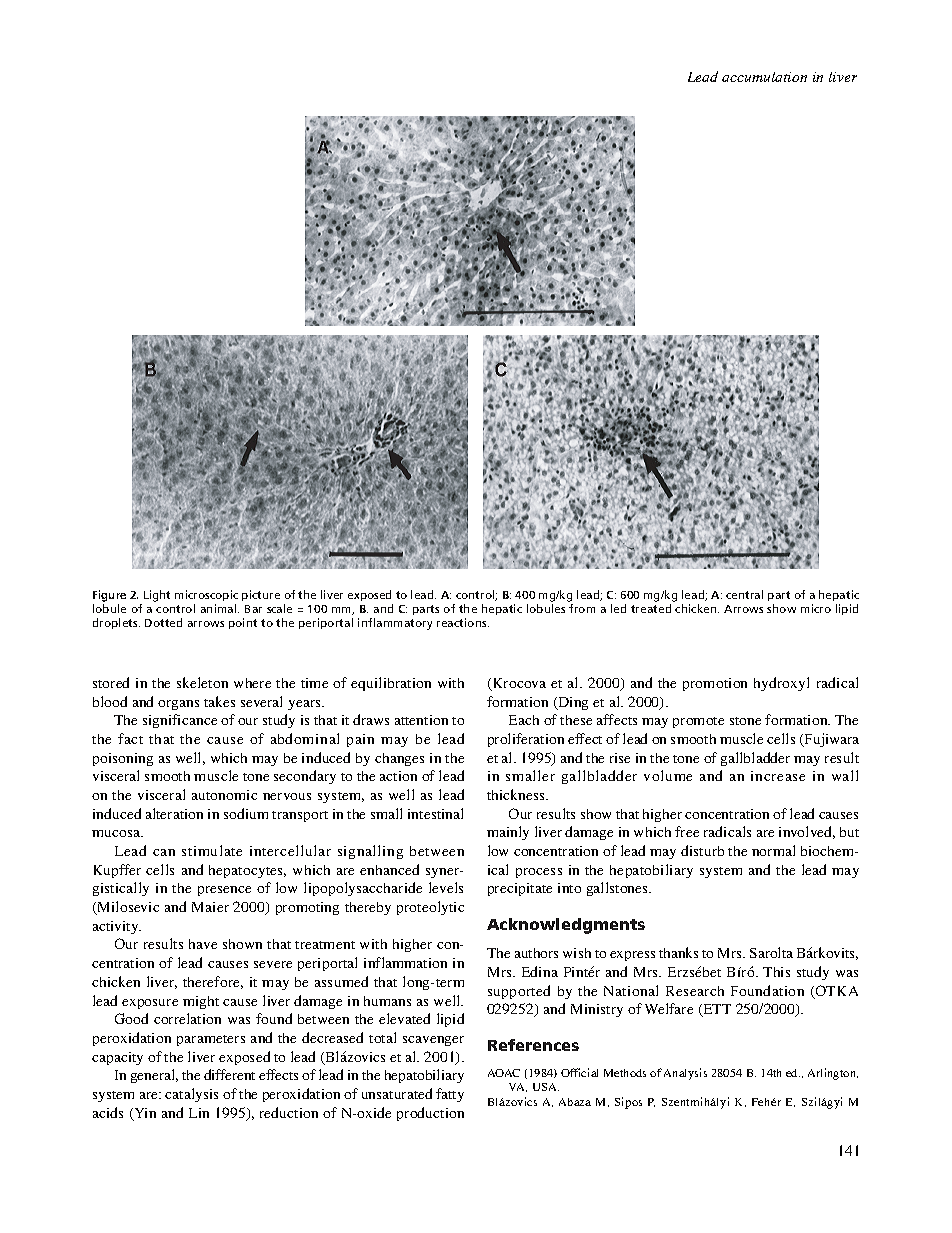 The width and height of the page is (952, 1233). What do you see at coordinates (157, 596) in the page?
I see `Light` at bounding box center [157, 596].
